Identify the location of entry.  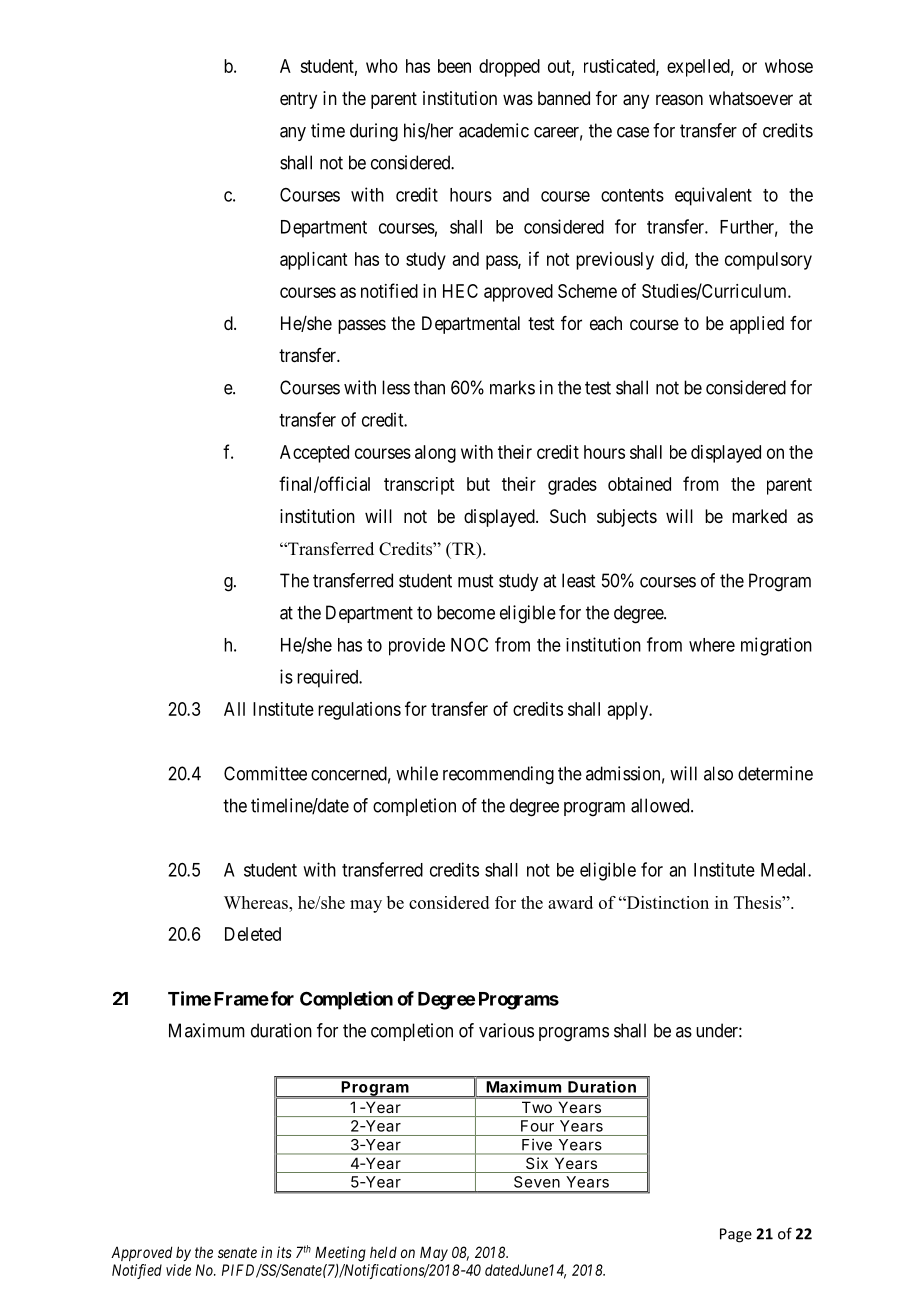
(298, 100).
